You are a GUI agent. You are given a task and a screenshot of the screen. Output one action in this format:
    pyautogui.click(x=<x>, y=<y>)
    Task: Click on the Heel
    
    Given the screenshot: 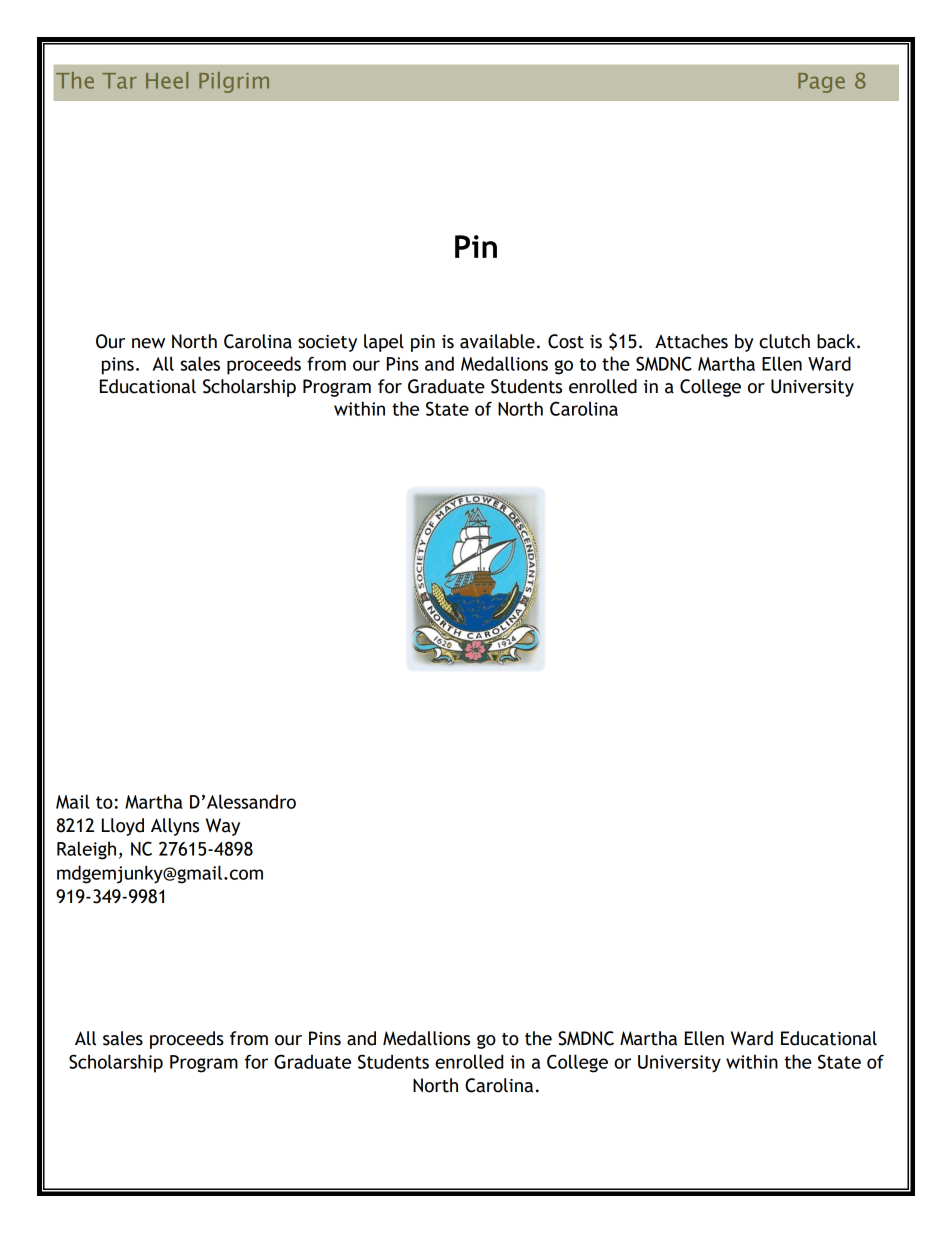 What is the action you would take?
    pyautogui.click(x=167, y=80)
